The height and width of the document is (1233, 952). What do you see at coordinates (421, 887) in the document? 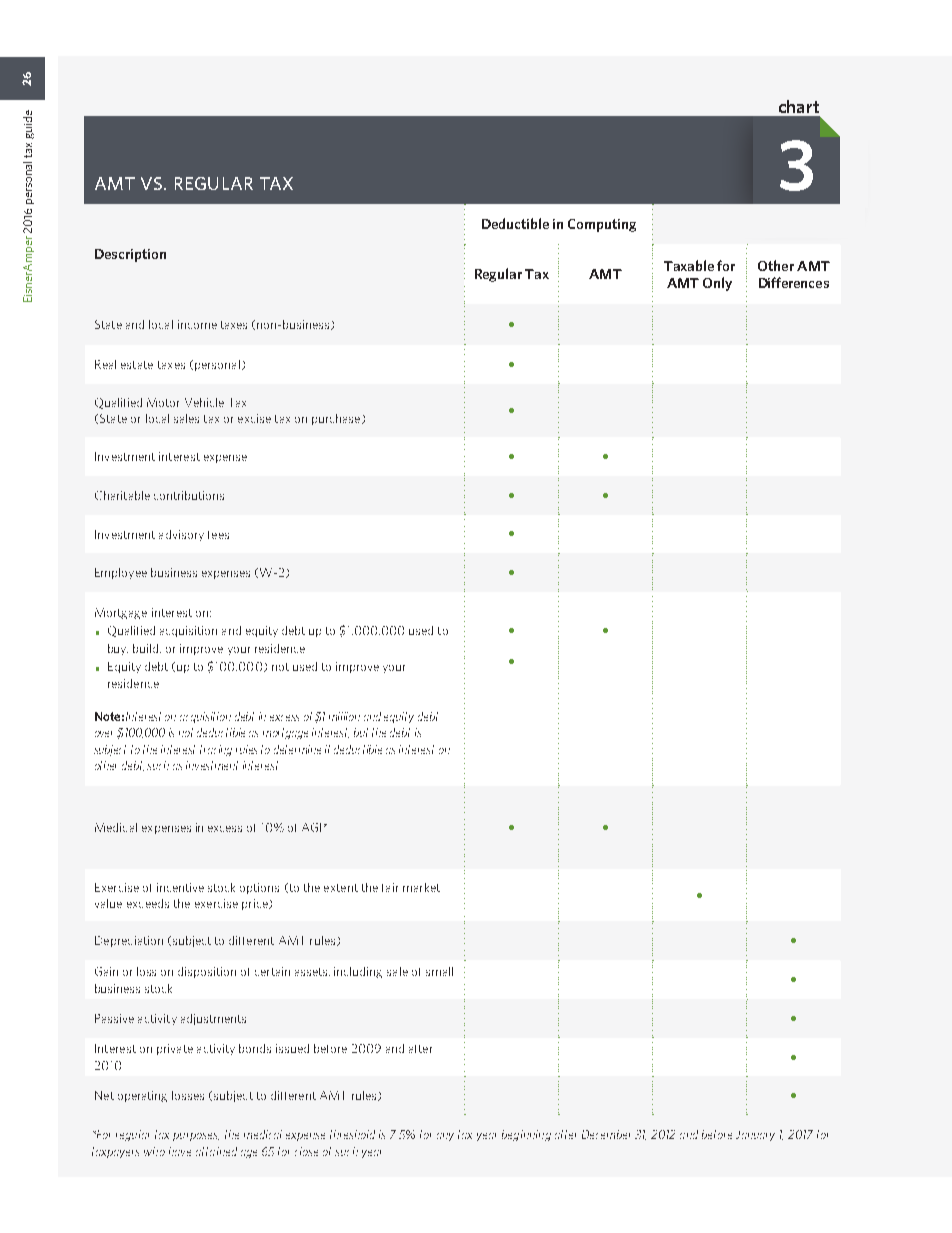
I see `market` at bounding box center [421, 887].
